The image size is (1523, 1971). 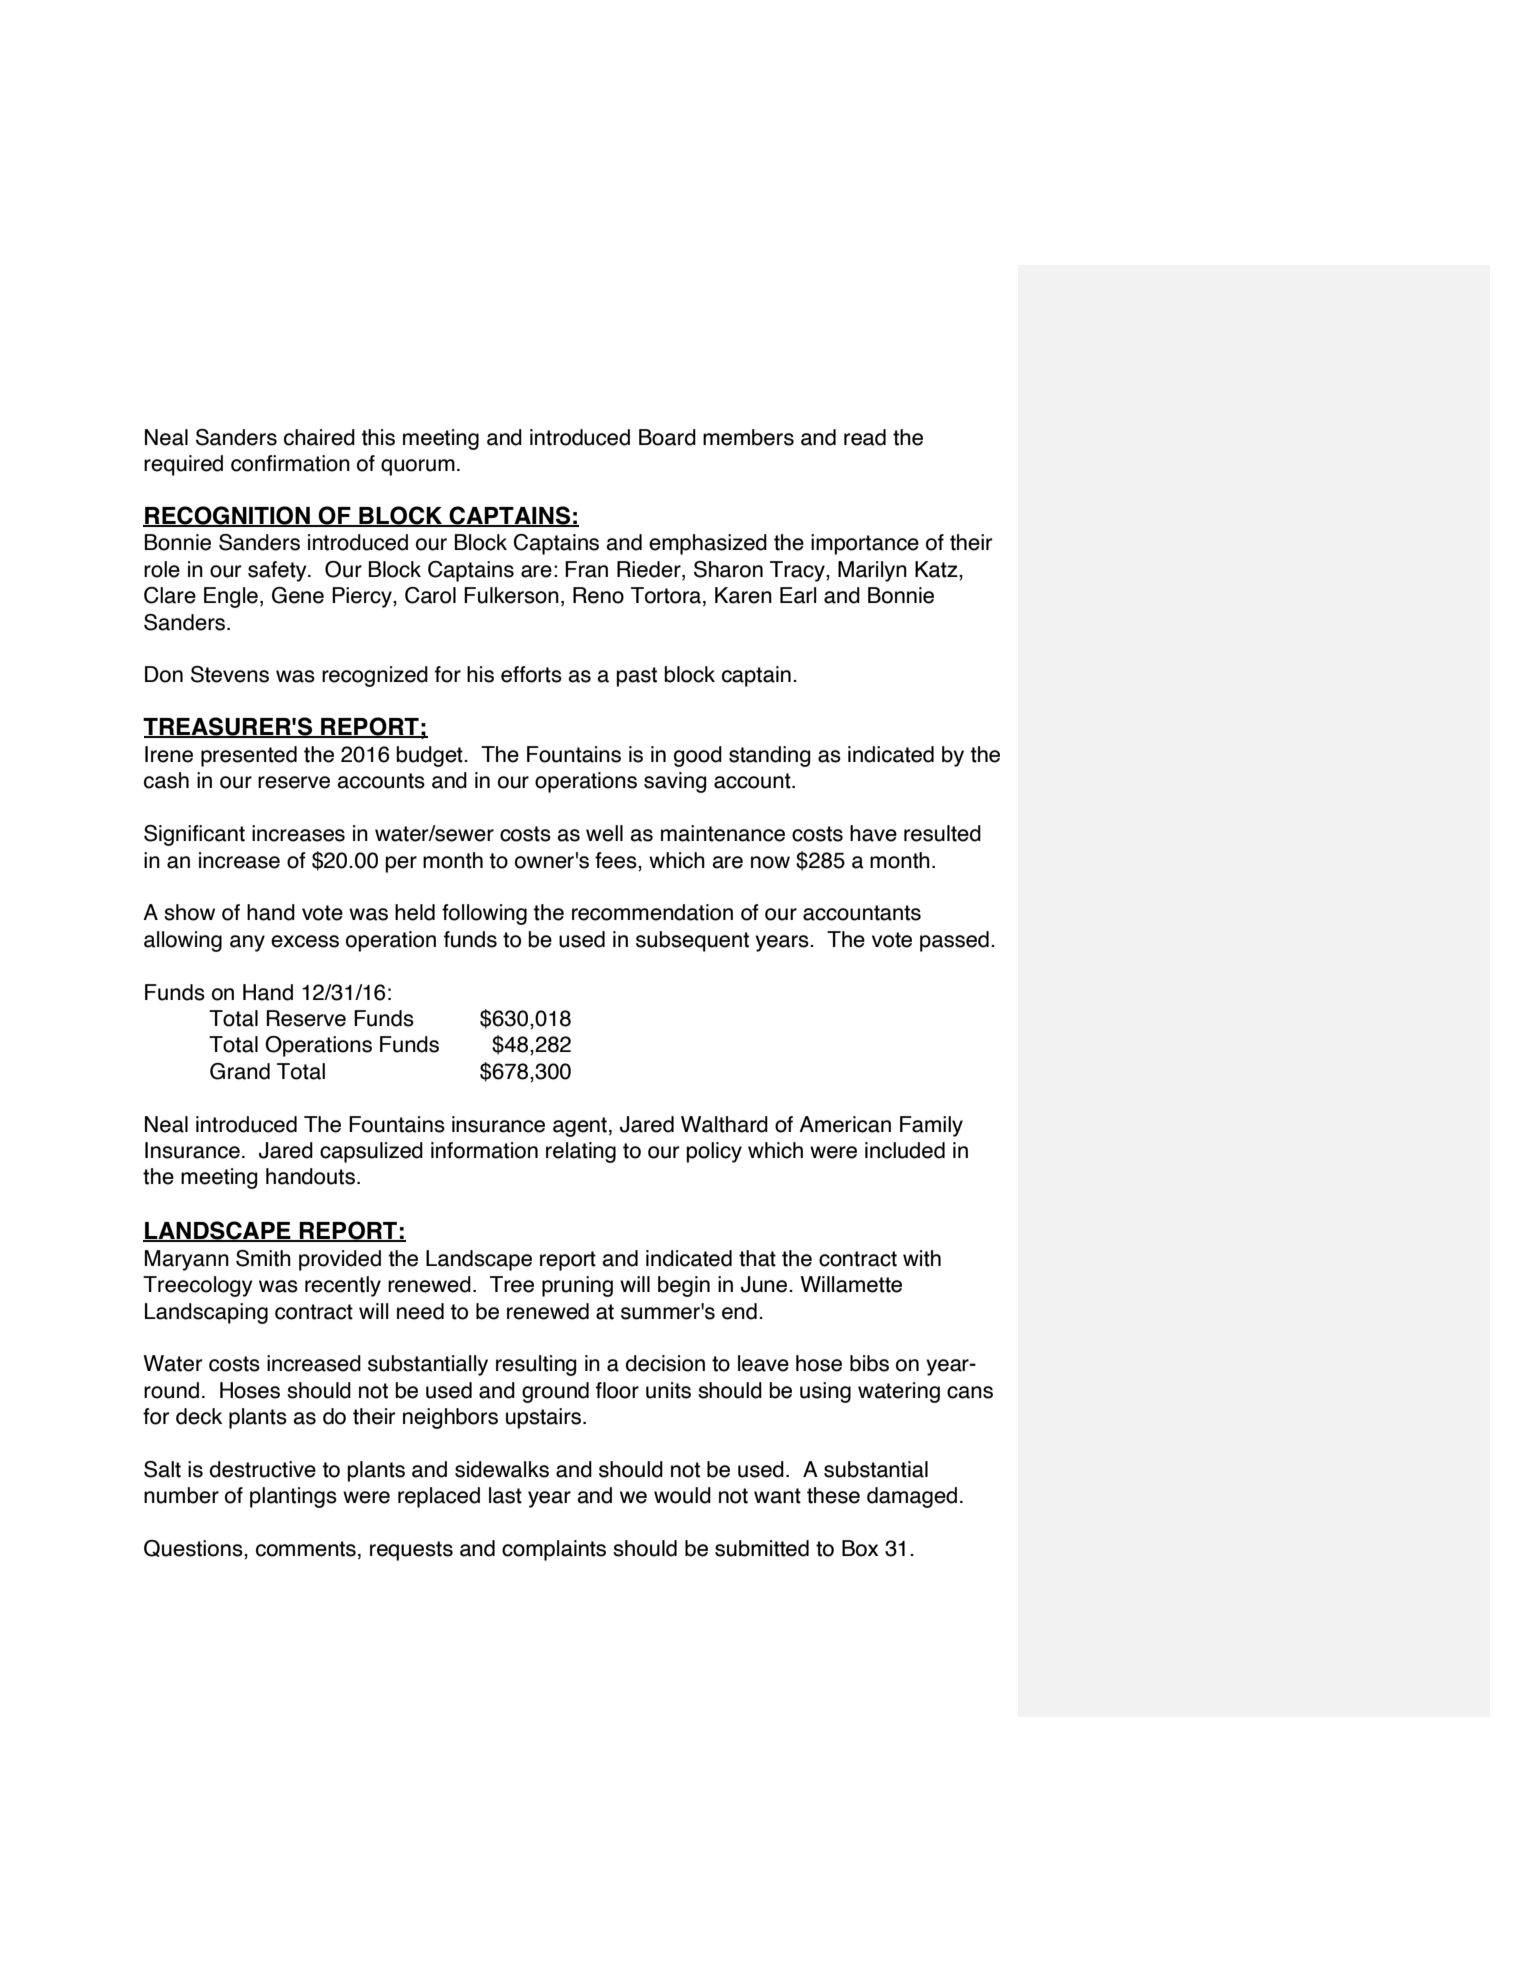 What do you see at coordinates (290, 463) in the screenshot?
I see `confirmation` at bounding box center [290, 463].
